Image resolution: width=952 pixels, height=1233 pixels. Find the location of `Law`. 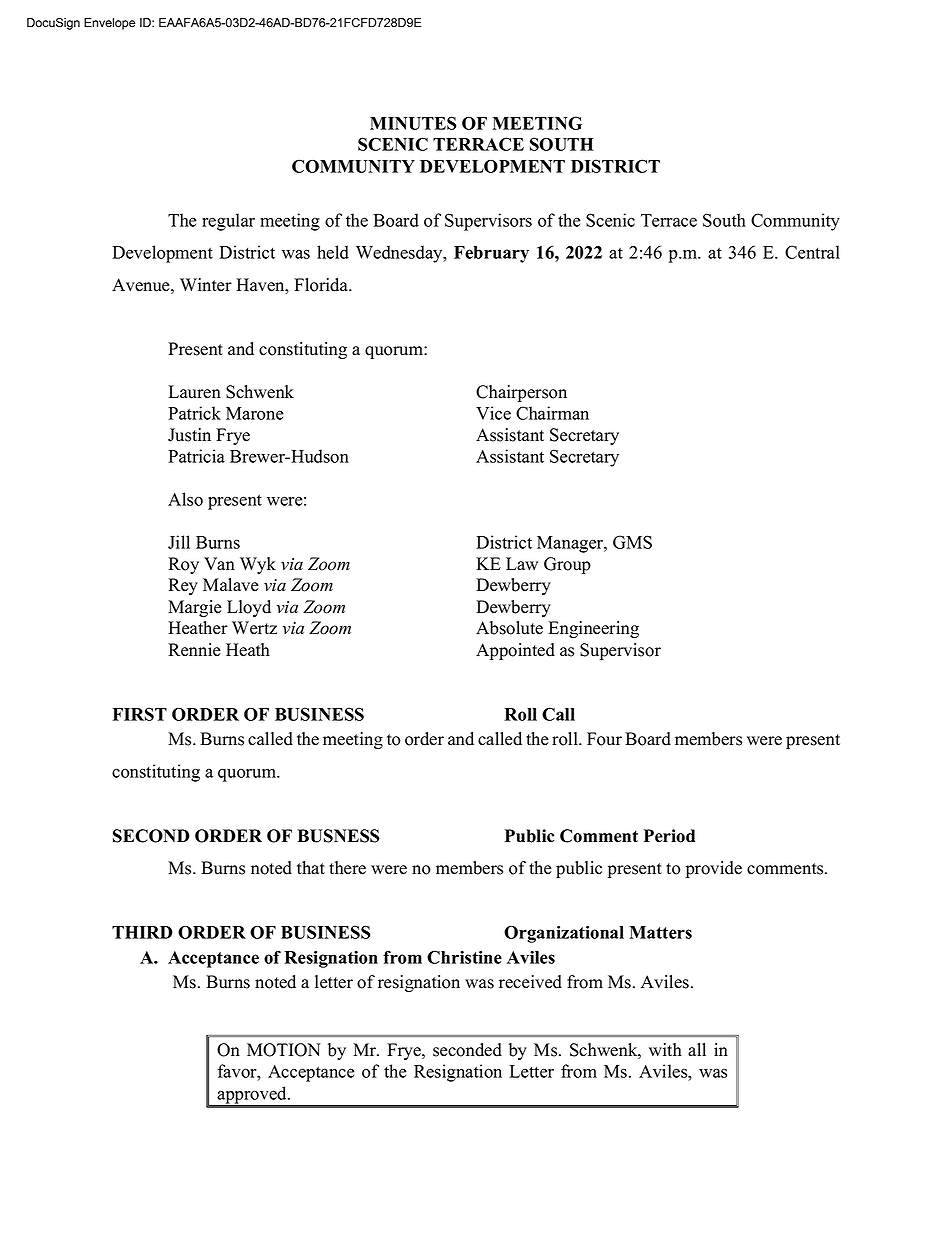

Law is located at coordinates (522, 563).
